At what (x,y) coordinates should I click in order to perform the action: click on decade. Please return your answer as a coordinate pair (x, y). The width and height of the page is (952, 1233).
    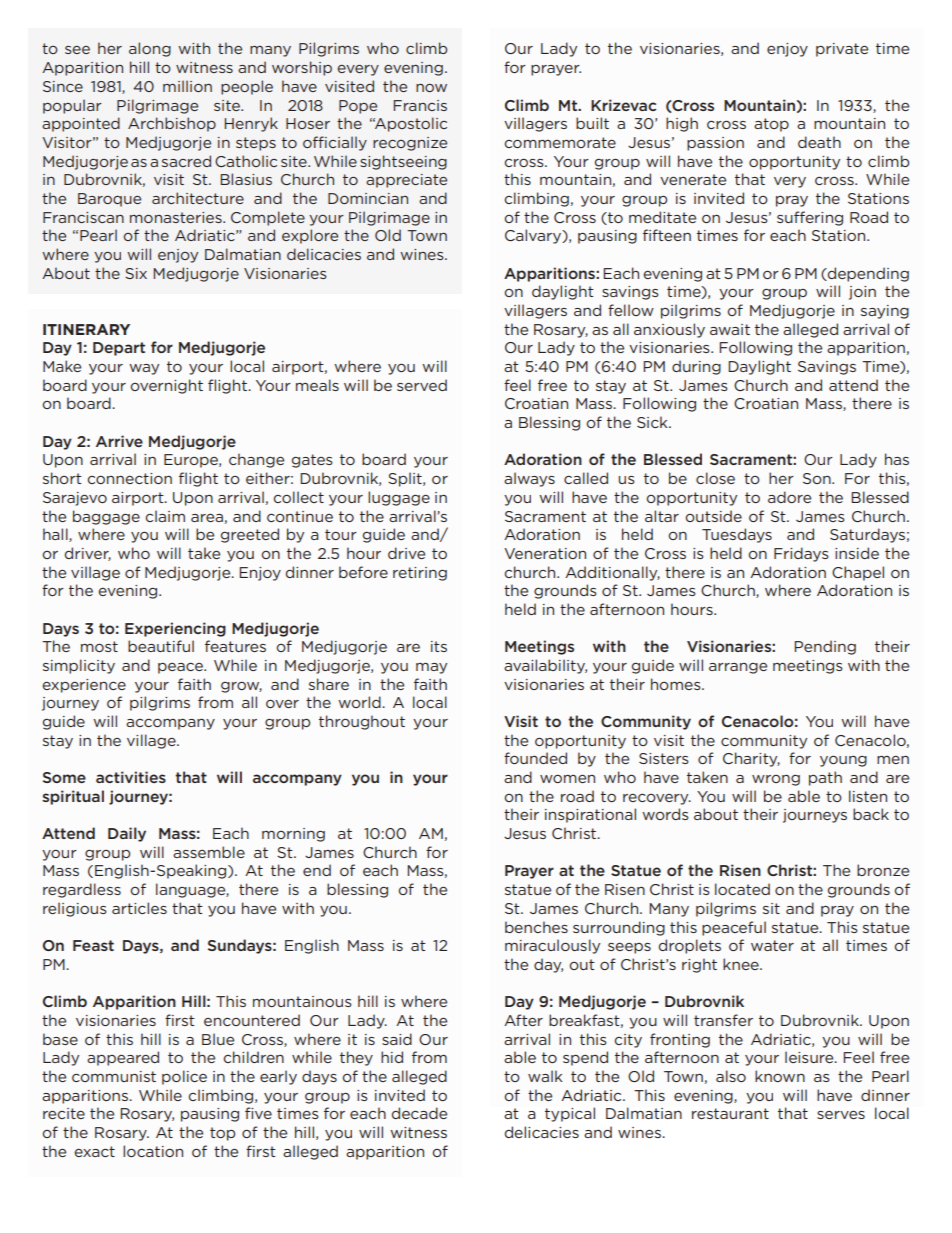
    Looking at the image, I should click on (419, 1113).
